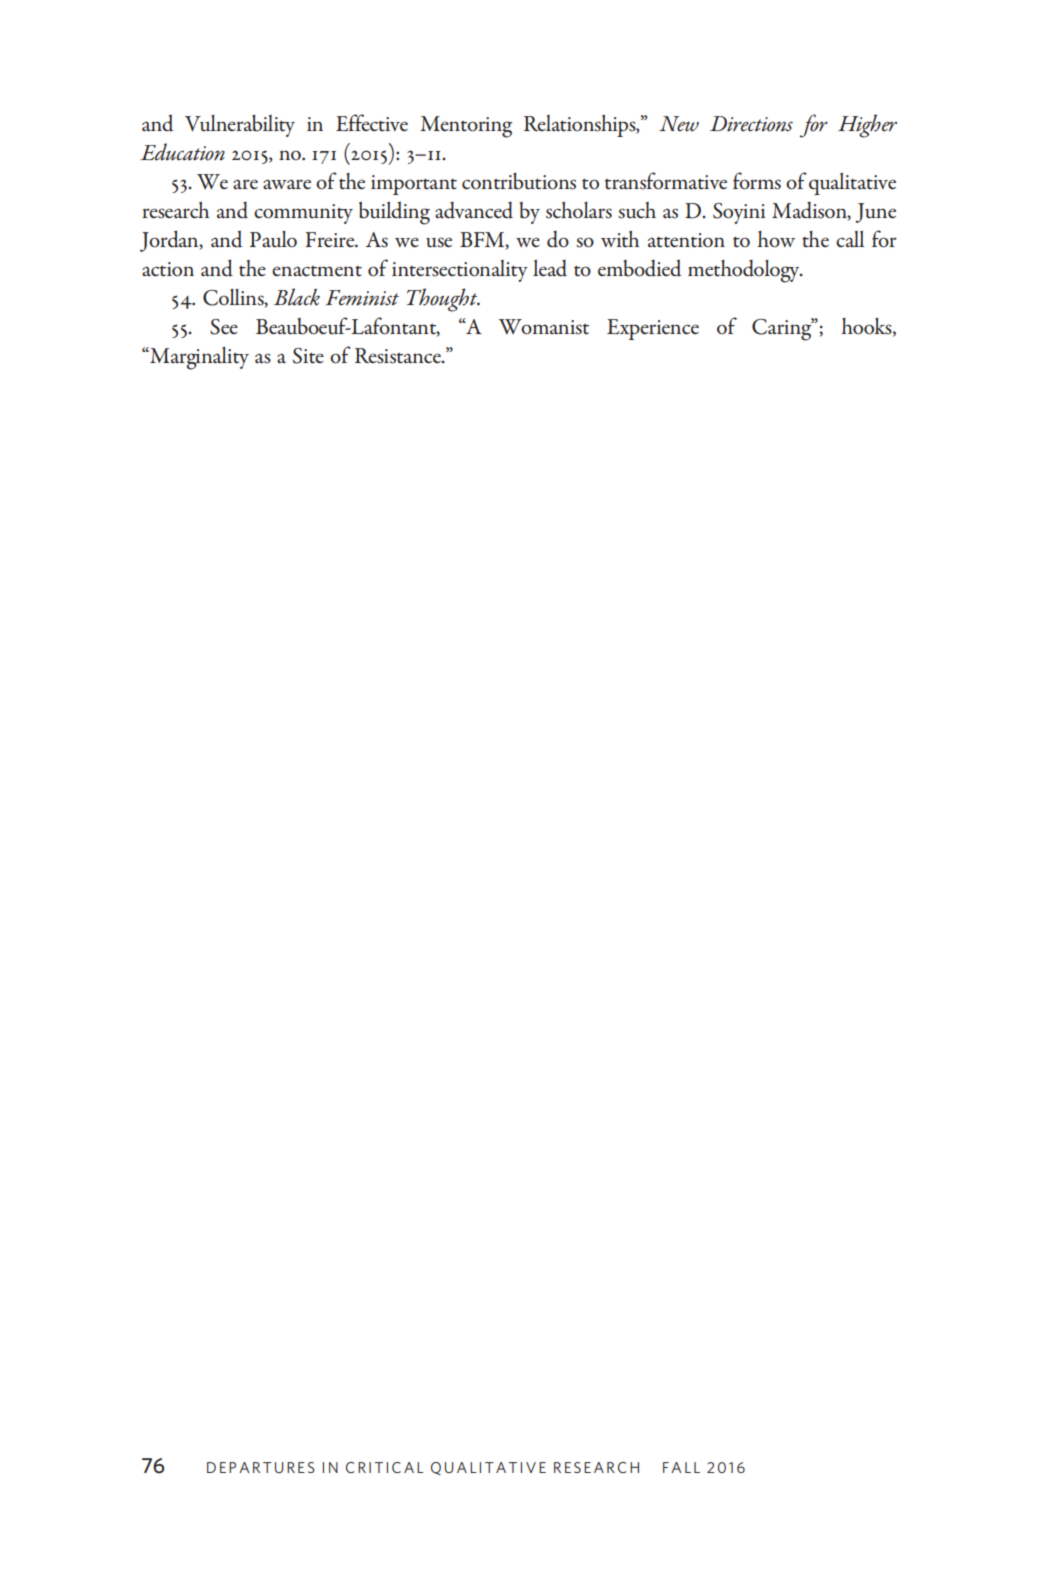 This page has height=1574, width=1049. What do you see at coordinates (653, 329) in the page?
I see `Experience` at bounding box center [653, 329].
